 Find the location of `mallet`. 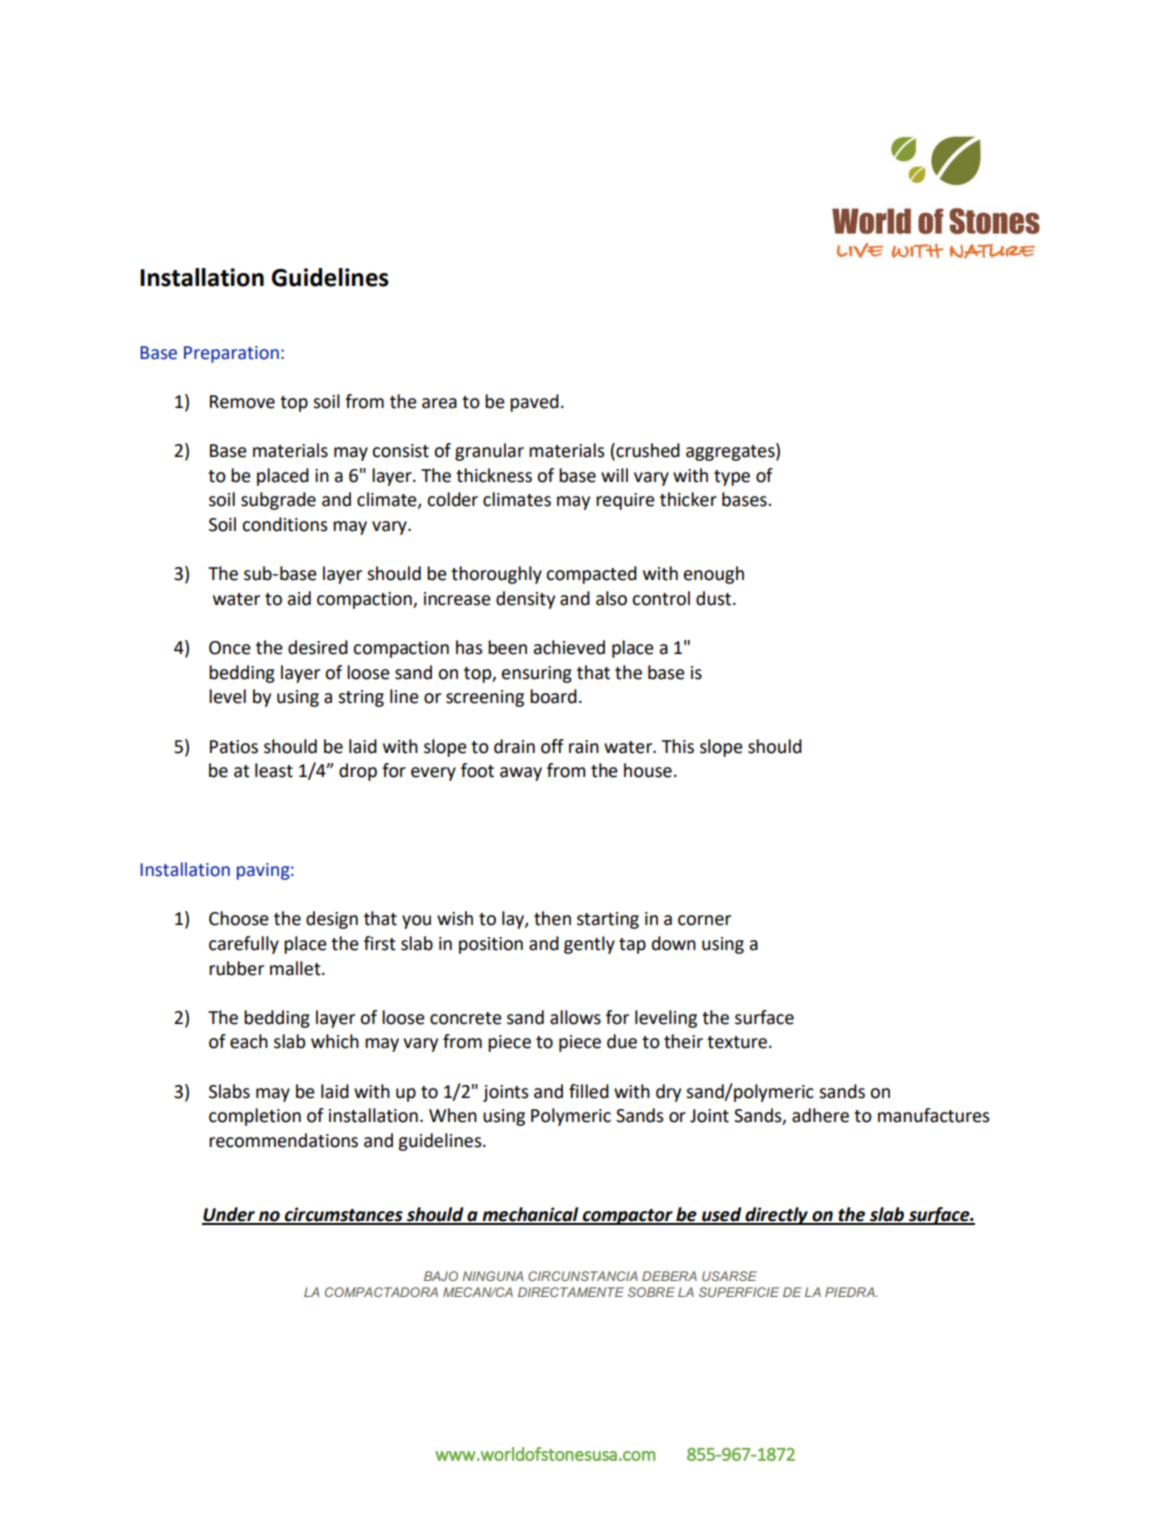

mallet is located at coordinates (296, 968).
